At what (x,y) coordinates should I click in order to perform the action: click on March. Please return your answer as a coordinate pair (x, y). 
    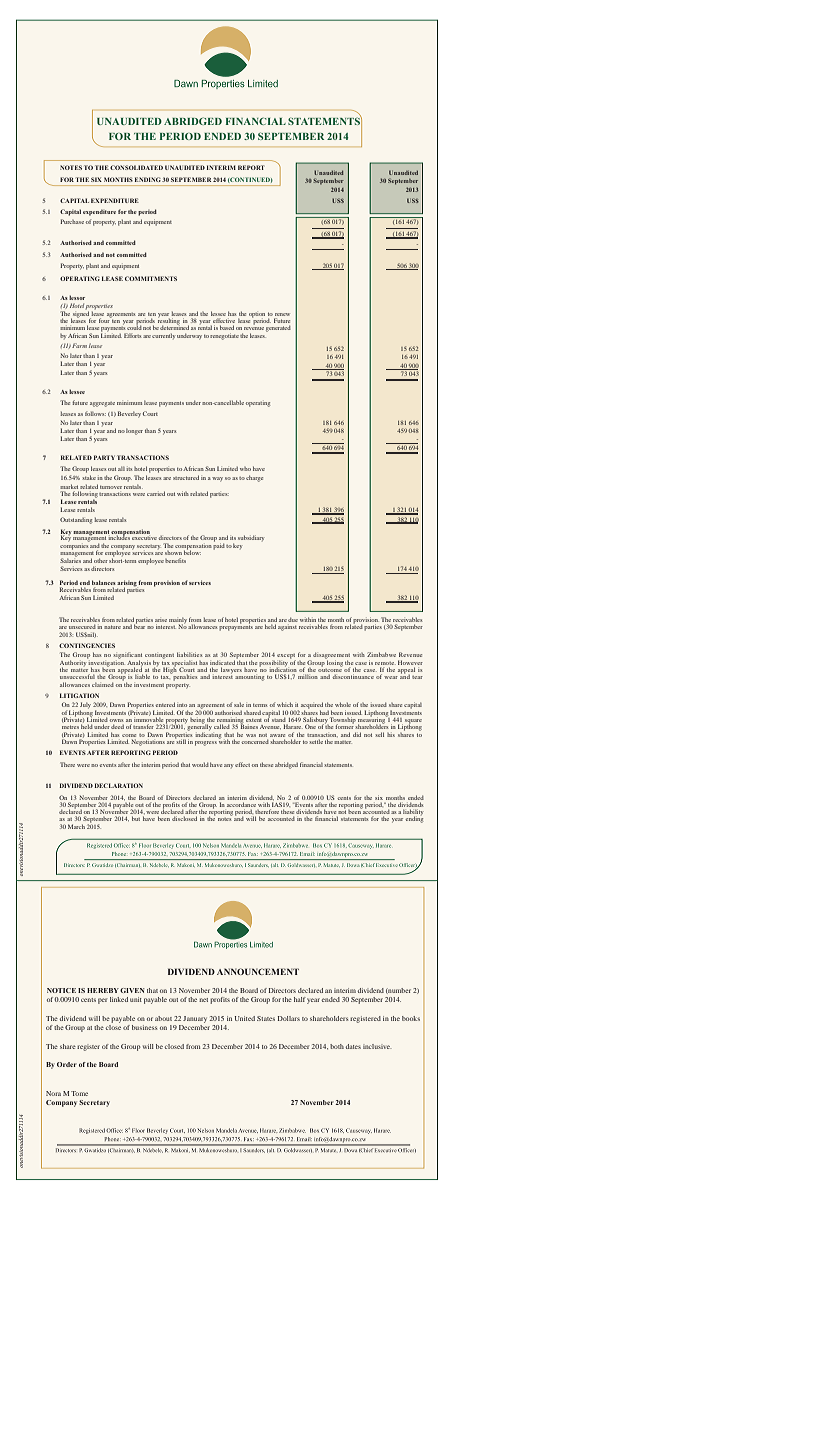
    Looking at the image, I should click on (76, 826).
